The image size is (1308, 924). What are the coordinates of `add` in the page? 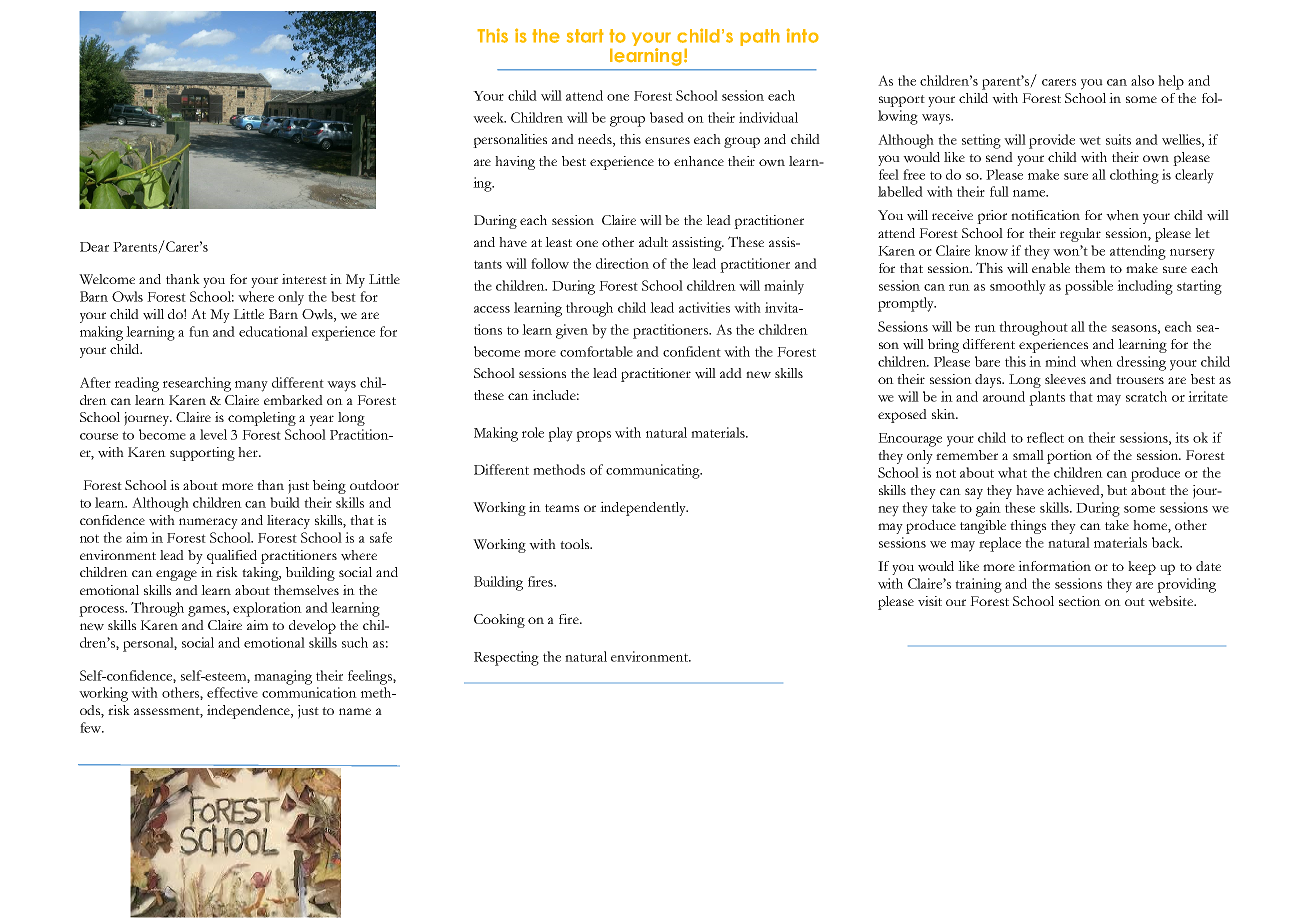 It's located at (731, 373).
